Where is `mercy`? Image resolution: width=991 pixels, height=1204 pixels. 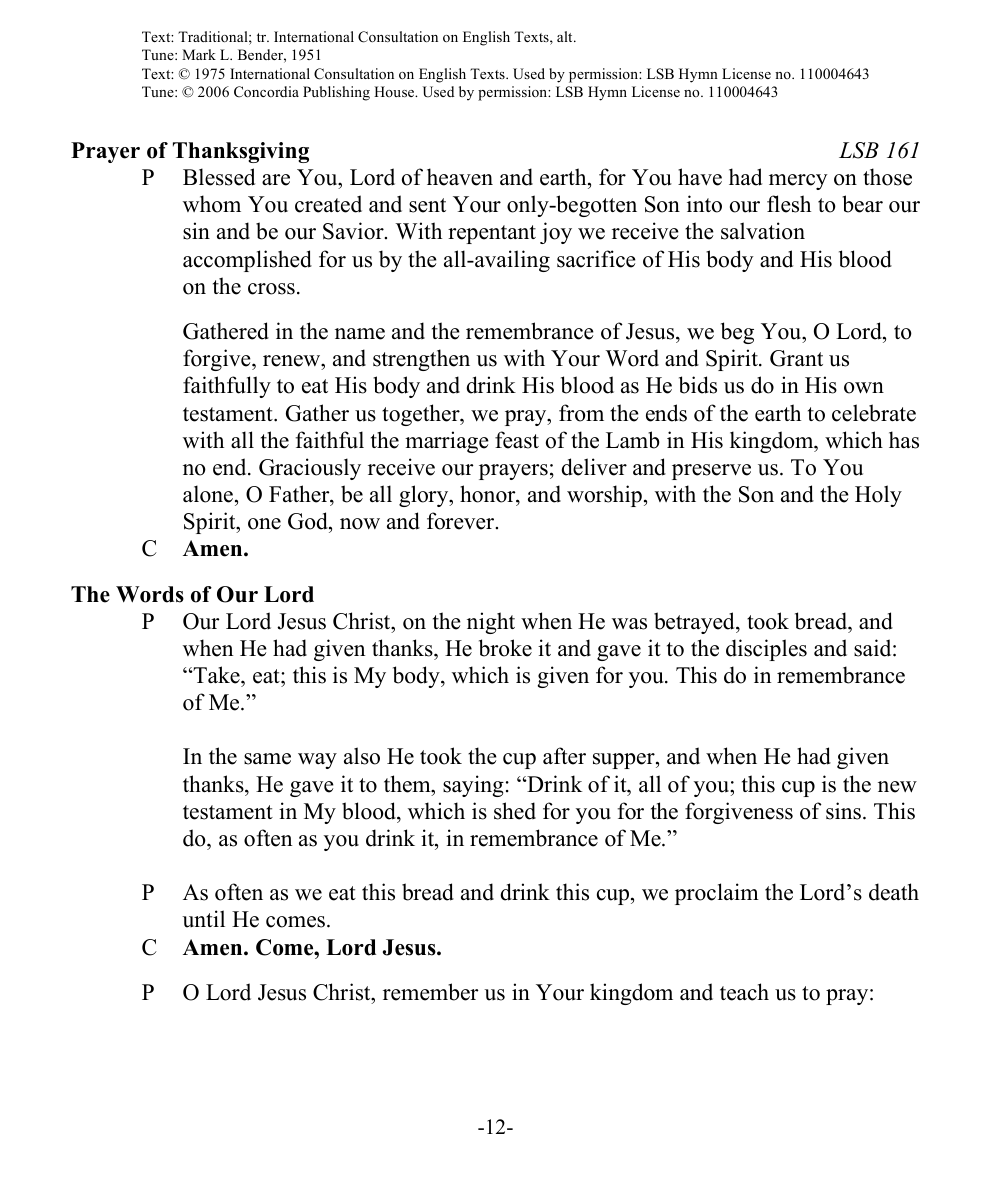
mercy is located at coordinates (798, 182).
